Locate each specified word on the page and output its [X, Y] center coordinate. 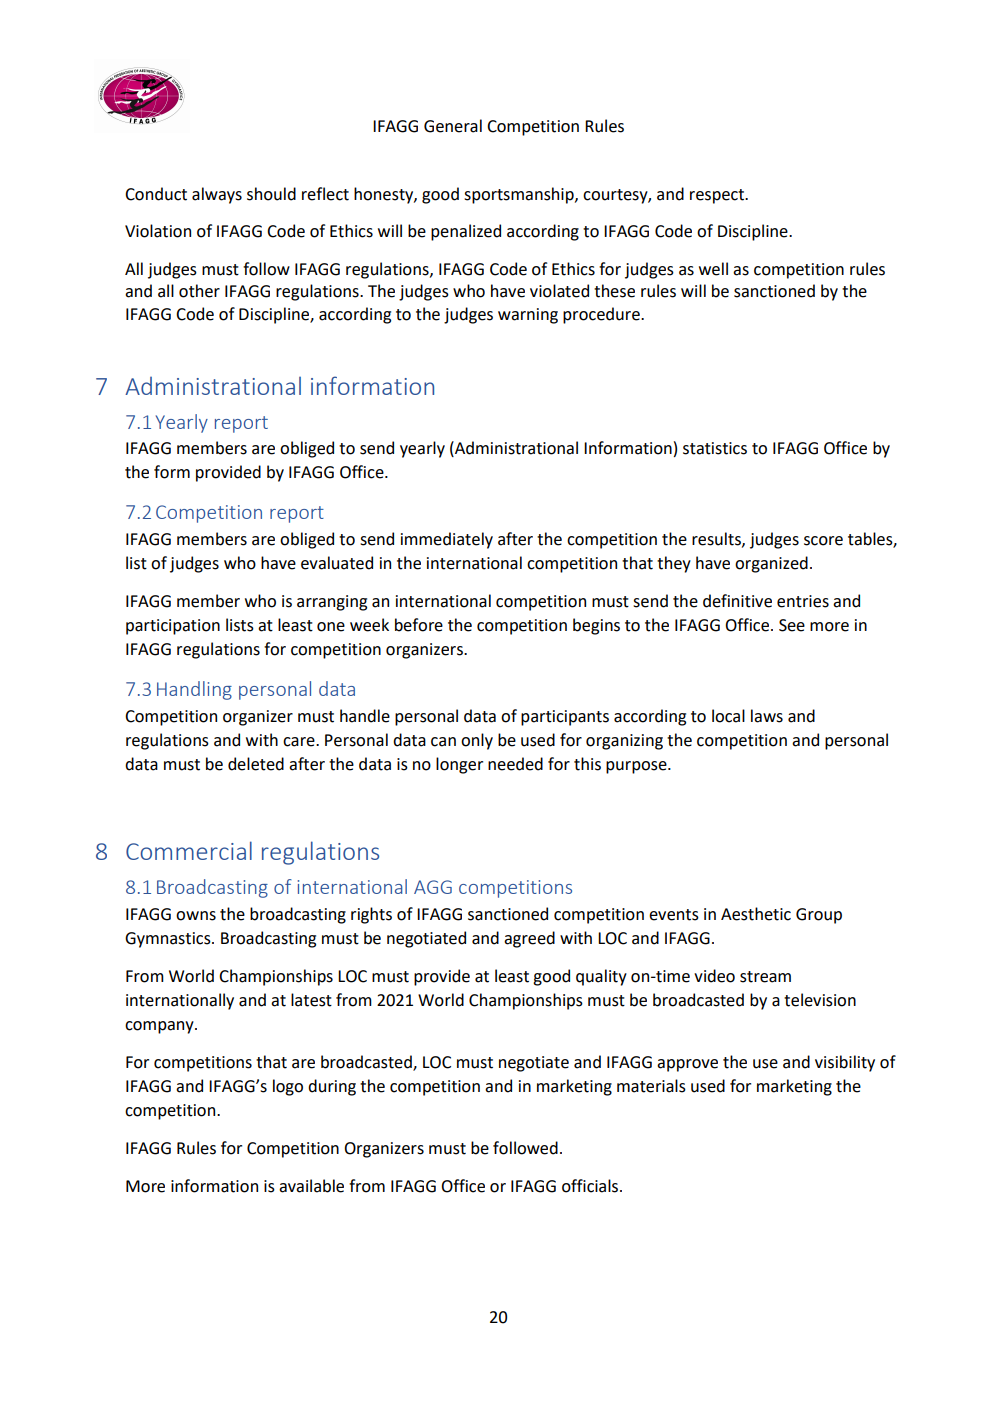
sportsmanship [520, 195]
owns [196, 916]
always [217, 195]
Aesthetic [756, 914]
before [419, 625]
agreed [529, 939]
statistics [715, 448]
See [792, 625]
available [311, 1186]
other [199, 291]
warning [528, 316]
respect [718, 196]
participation [173, 627]
